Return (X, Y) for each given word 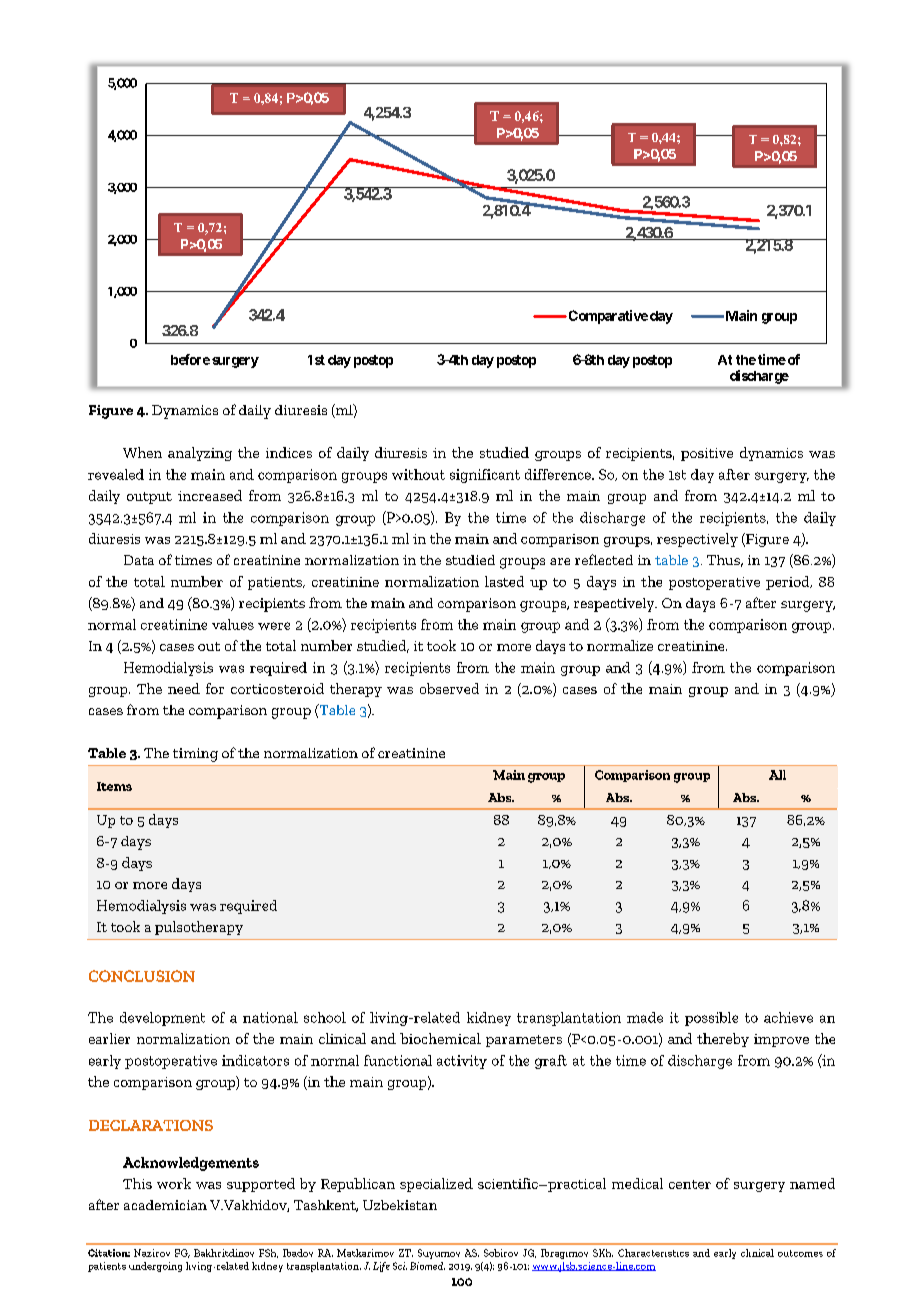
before (190, 359)
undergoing (155, 1267)
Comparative (607, 317)
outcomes (800, 1253)
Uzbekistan (400, 1205)
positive (707, 454)
